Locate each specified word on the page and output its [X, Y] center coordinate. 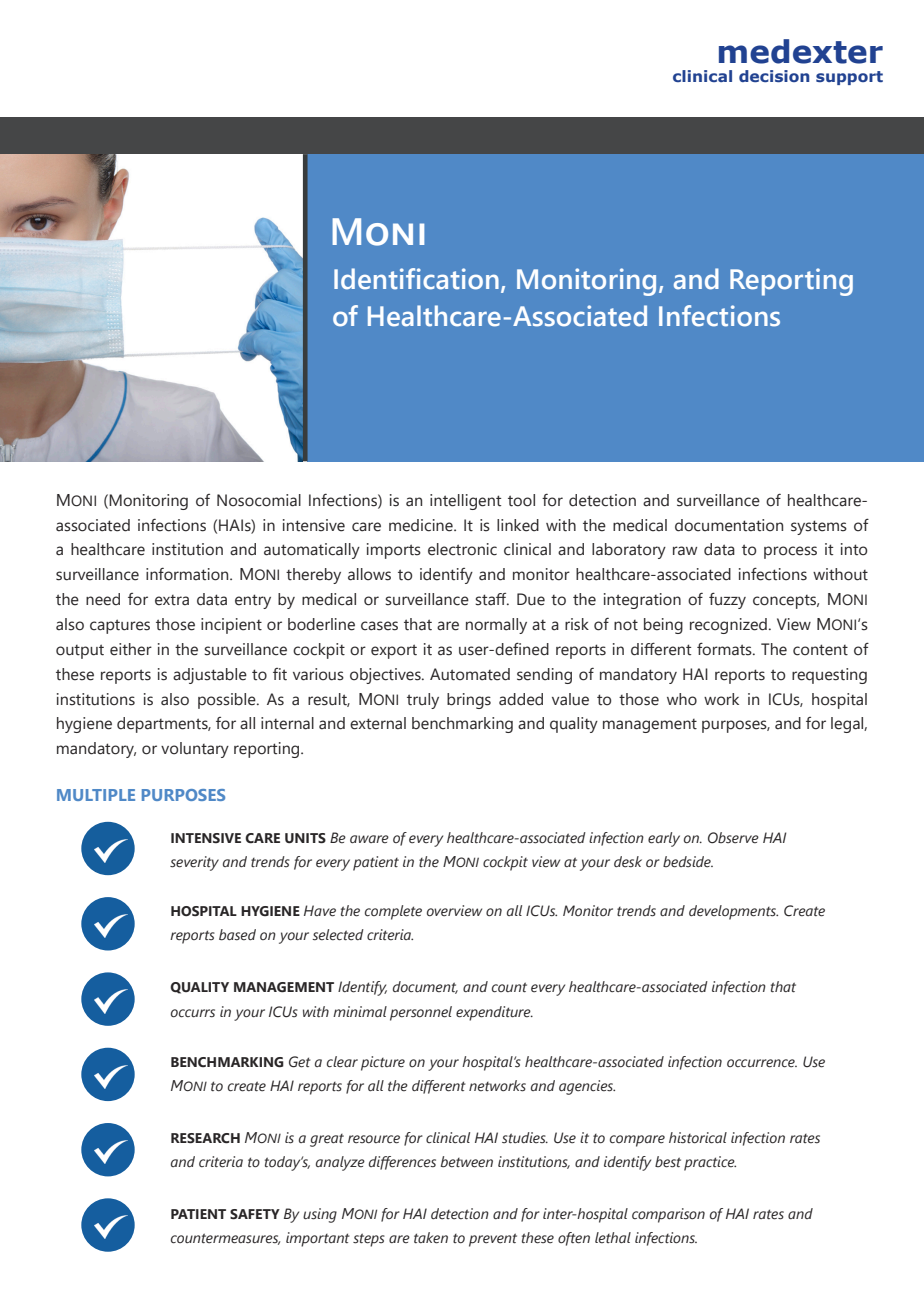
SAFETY [255, 1214]
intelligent [465, 502]
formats [725, 649]
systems [819, 527]
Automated [470, 674]
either [131, 649]
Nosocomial [259, 500]
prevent [493, 1240]
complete [393, 912]
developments [733, 912]
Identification [416, 279]
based [237, 935]
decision [774, 76]
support [849, 78]
